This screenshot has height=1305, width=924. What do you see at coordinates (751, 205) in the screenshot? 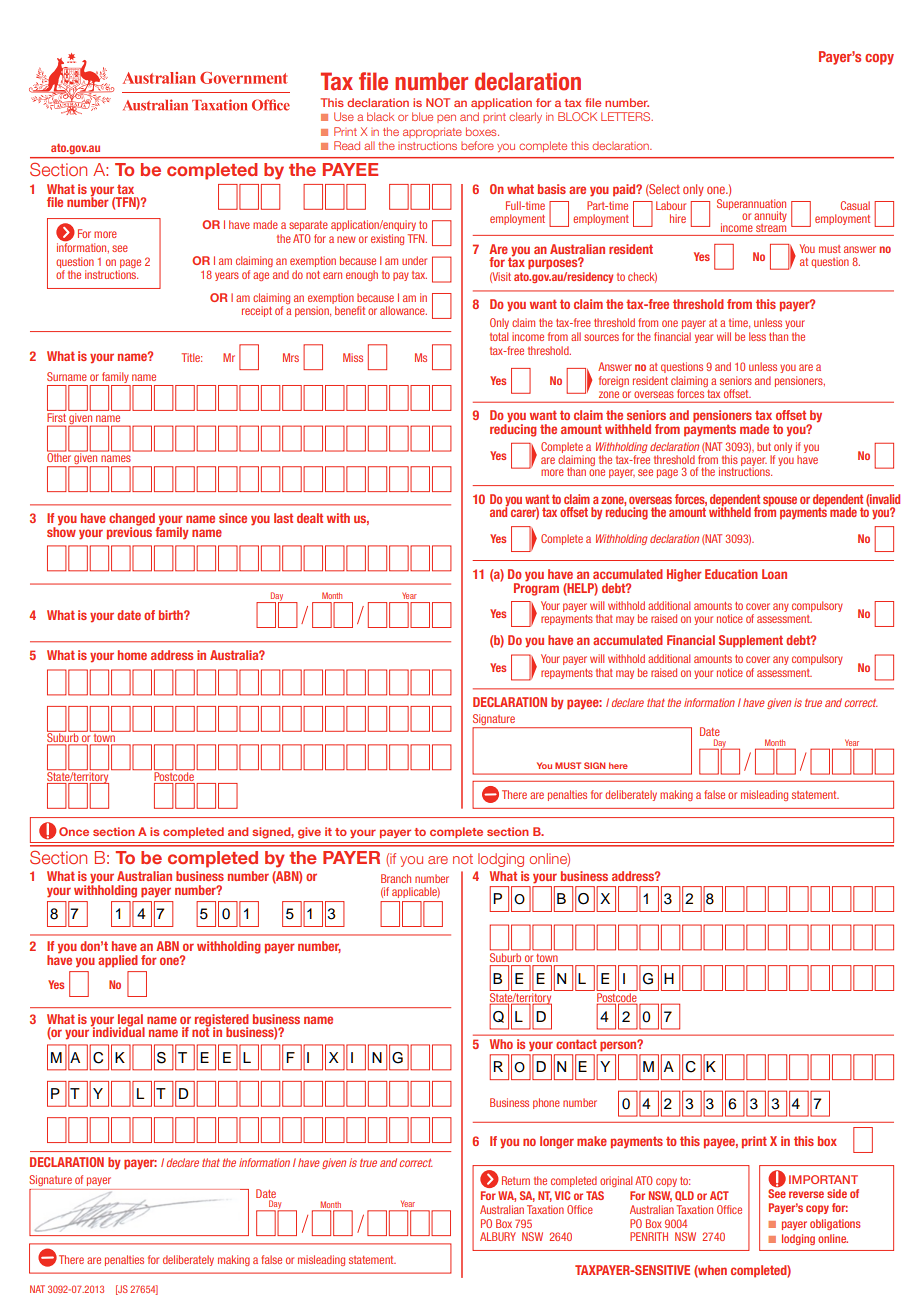
I see `Superannuation` at bounding box center [751, 205].
